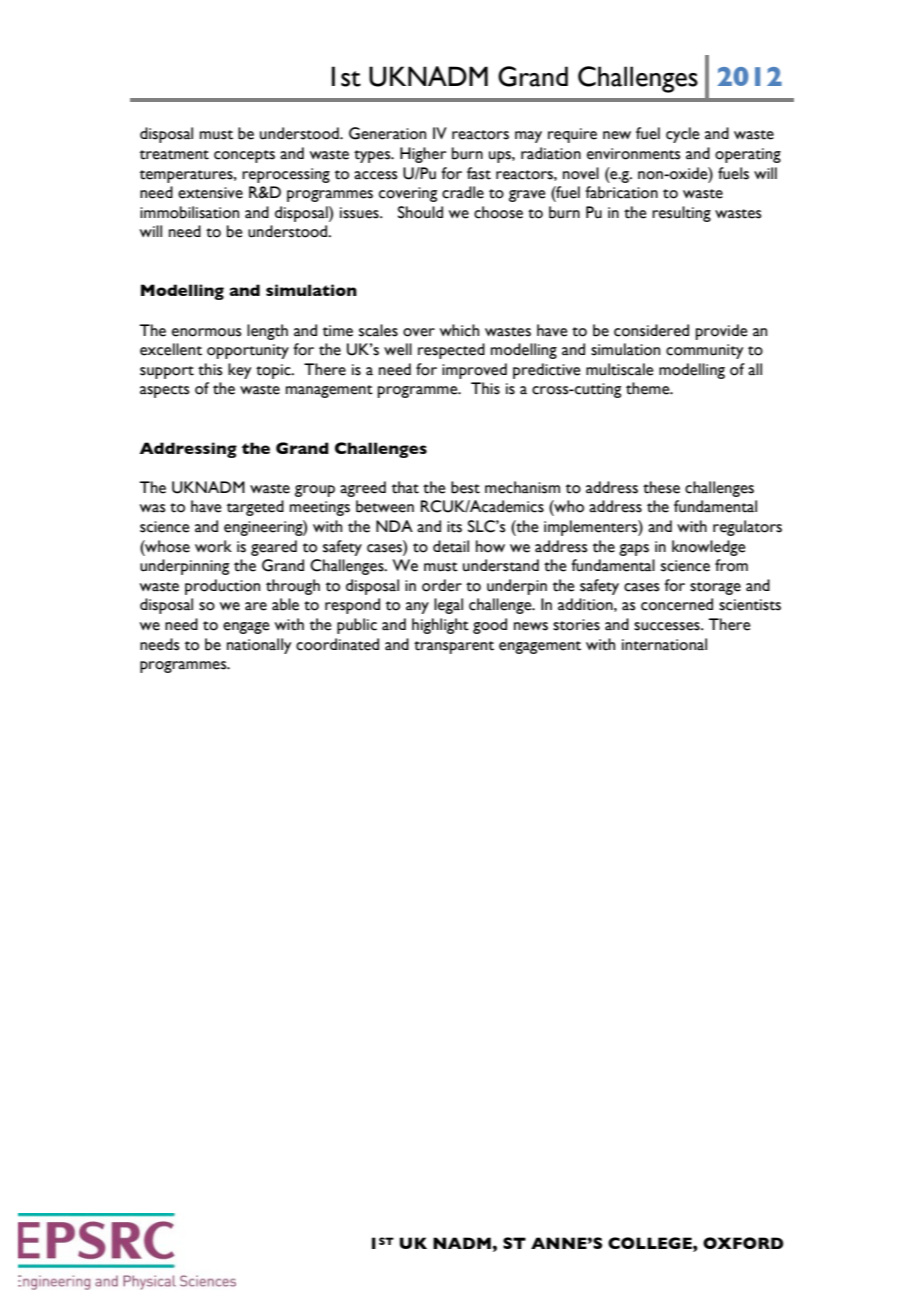  I want to click on cycle, so click(683, 135).
